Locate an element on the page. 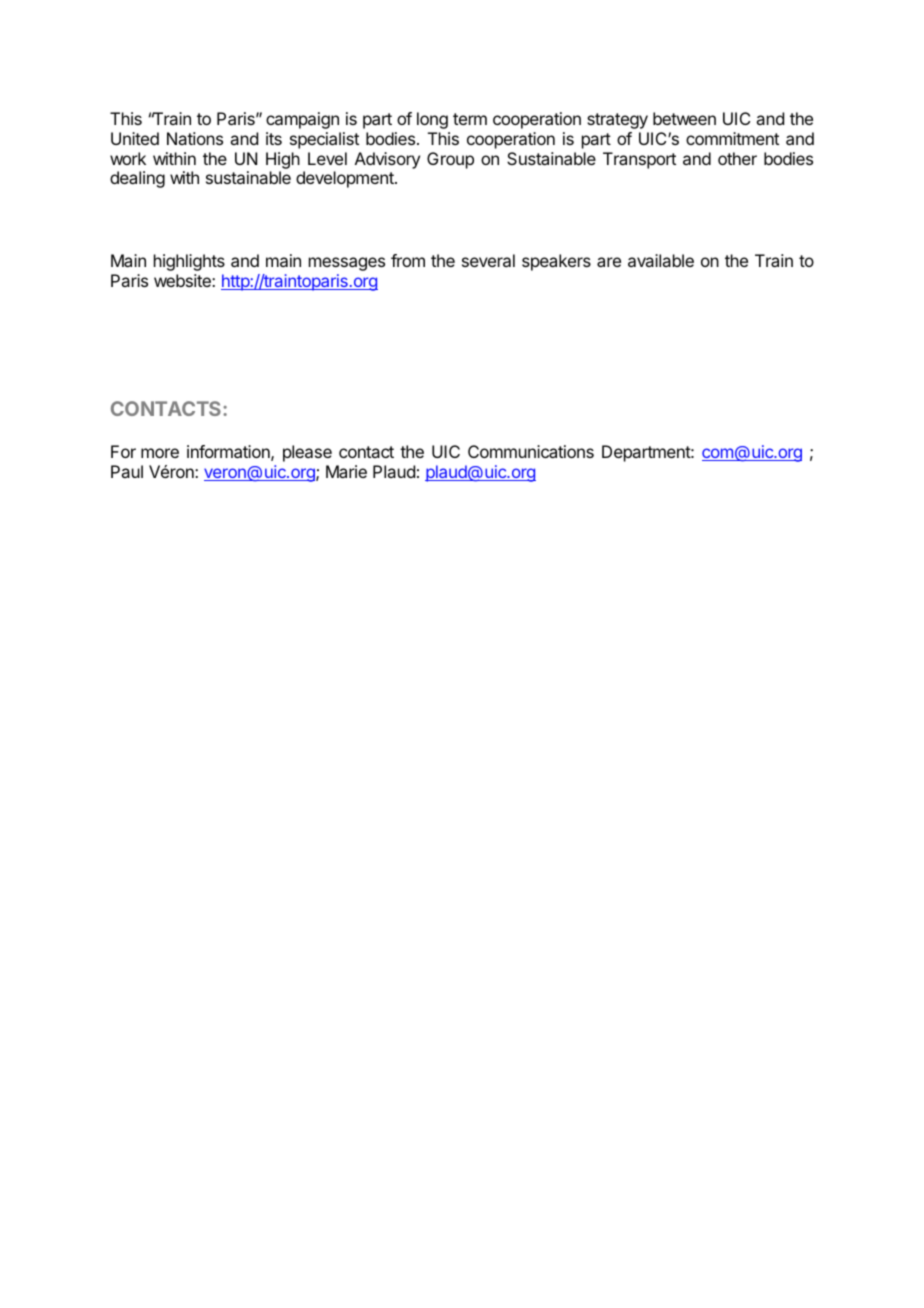 Image resolution: width=924 pixels, height=1308 pixels. Nations is located at coordinates (195, 138).
